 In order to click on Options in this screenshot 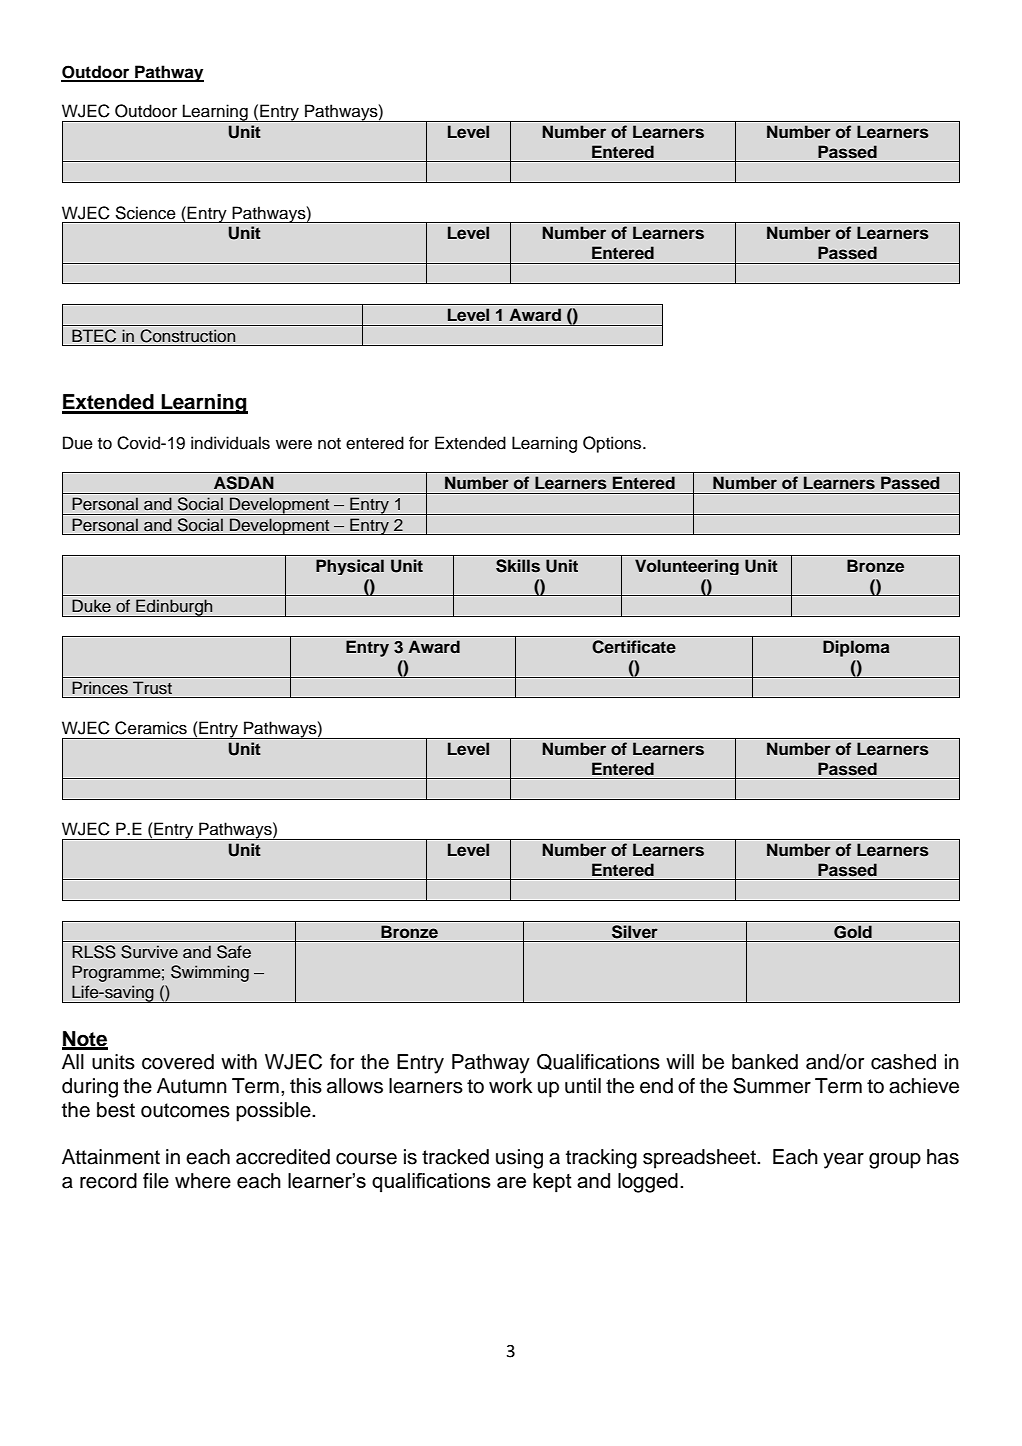, I will do `click(613, 444)`.
